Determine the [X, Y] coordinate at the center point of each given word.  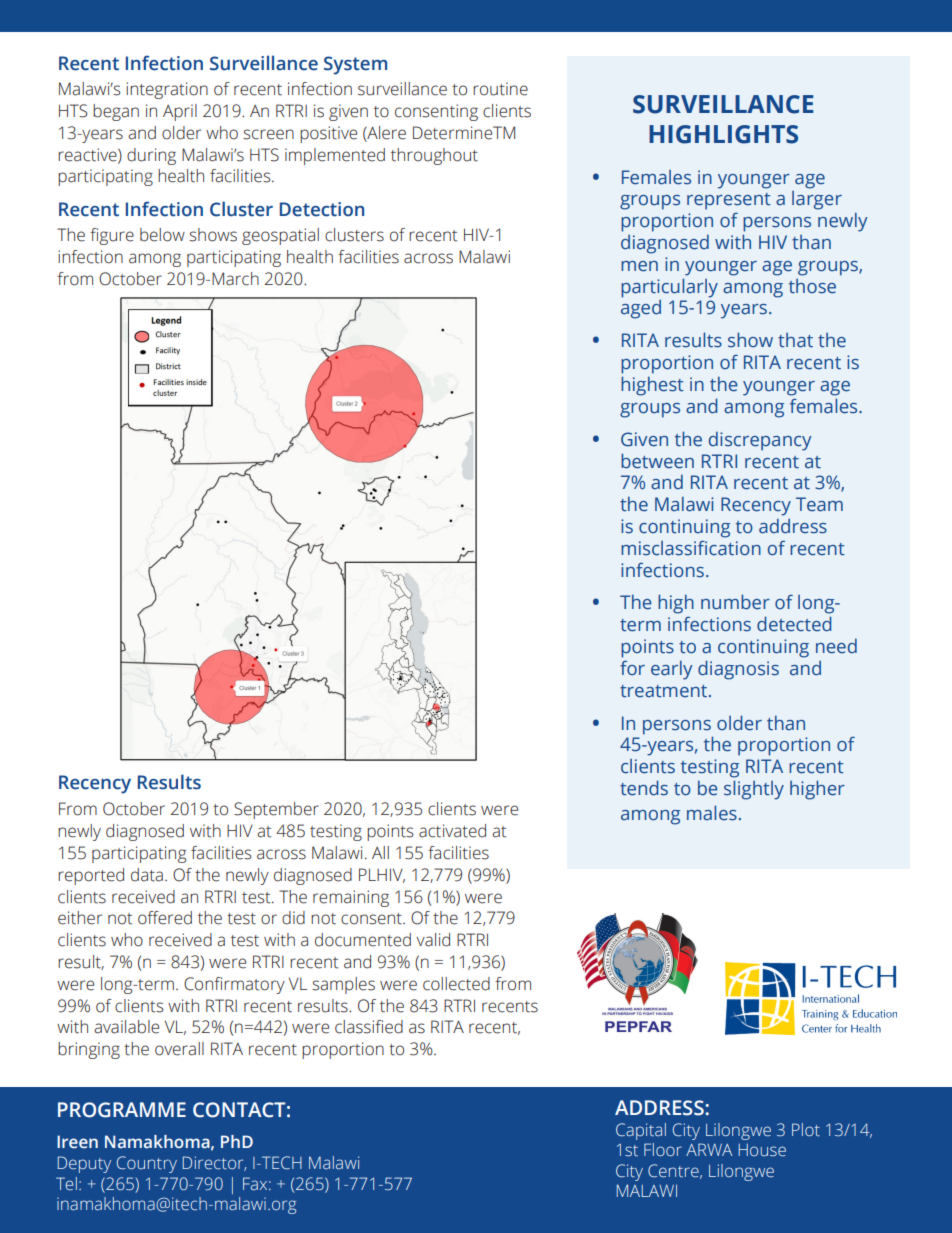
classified [369, 1027]
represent [729, 201]
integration [167, 90]
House [762, 1150]
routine [500, 89]
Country [147, 1164]
